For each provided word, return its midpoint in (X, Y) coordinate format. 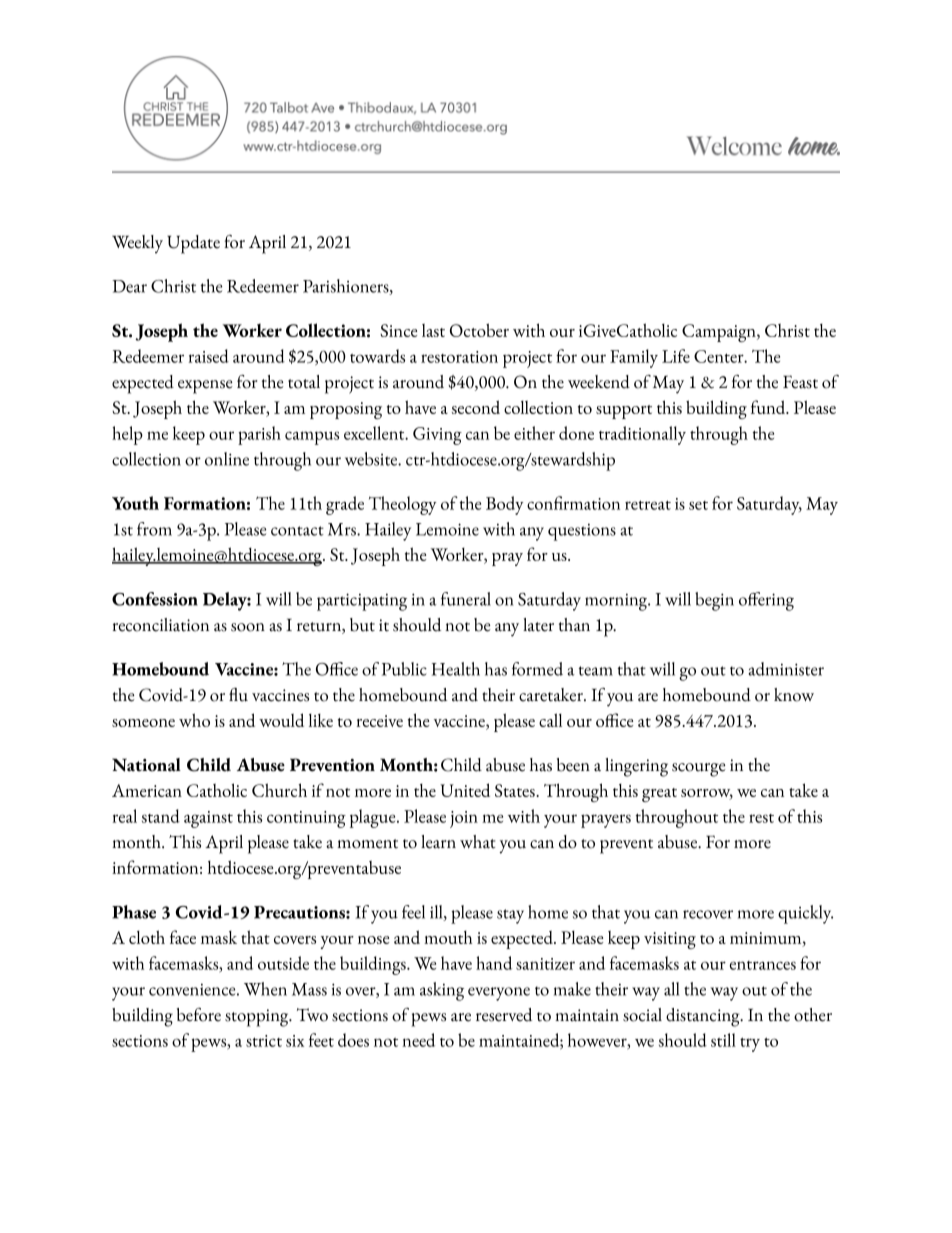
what (478, 842)
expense (205, 387)
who (194, 720)
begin (714, 601)
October (479, 330)
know (794, 695)
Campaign (720, 333)
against (208, 819)
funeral (466, 599)
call (550, 720)
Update (193, 244)
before (199, 1015)
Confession (155, 599)
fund (769, 407)
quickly (805, 914)
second (476, 407)
